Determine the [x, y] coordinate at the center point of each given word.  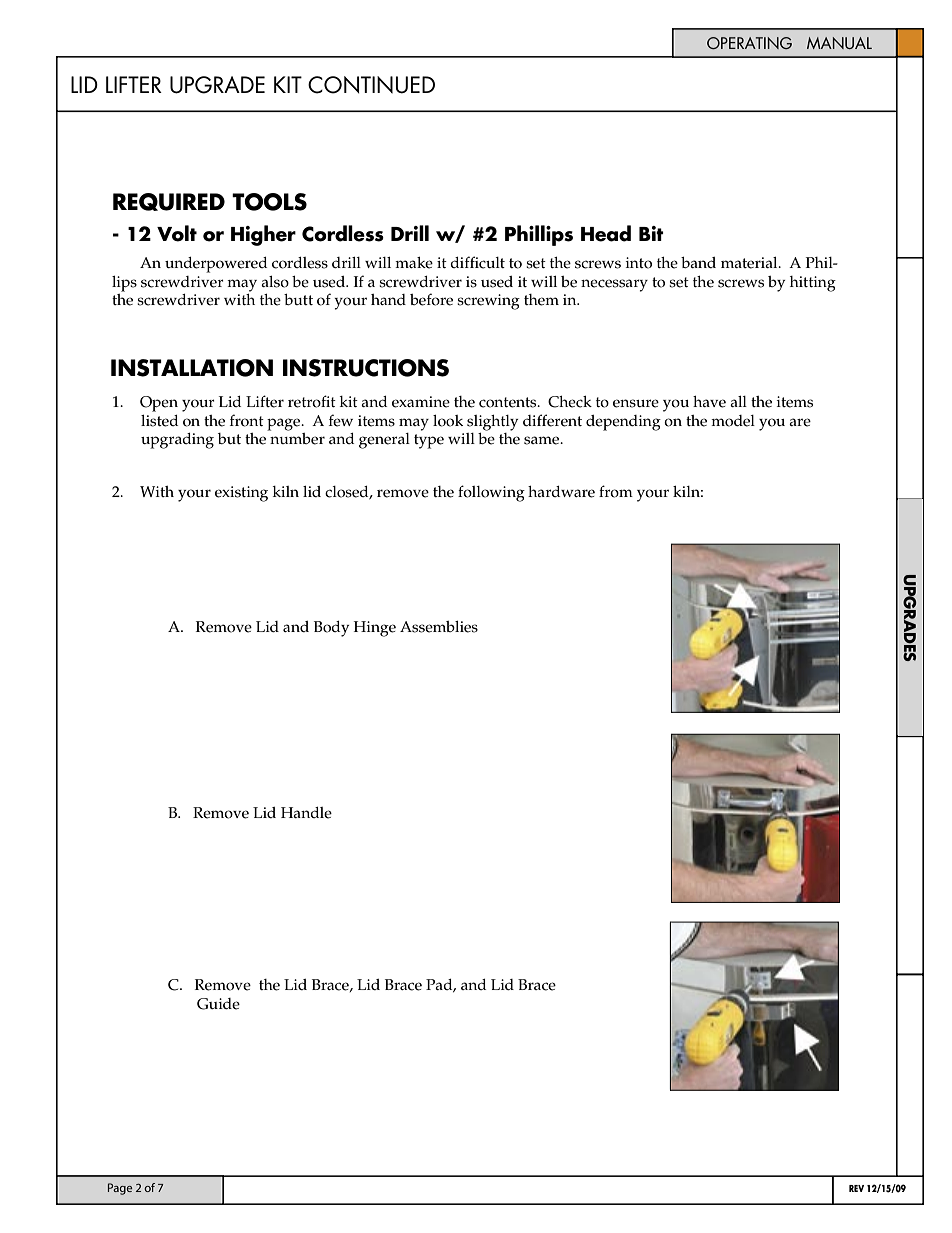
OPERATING [749, 43]
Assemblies [439, 627]
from [616, 491]
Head [606, 233]
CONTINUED [371, 85]
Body [331, 629]
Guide [218, 1004]
